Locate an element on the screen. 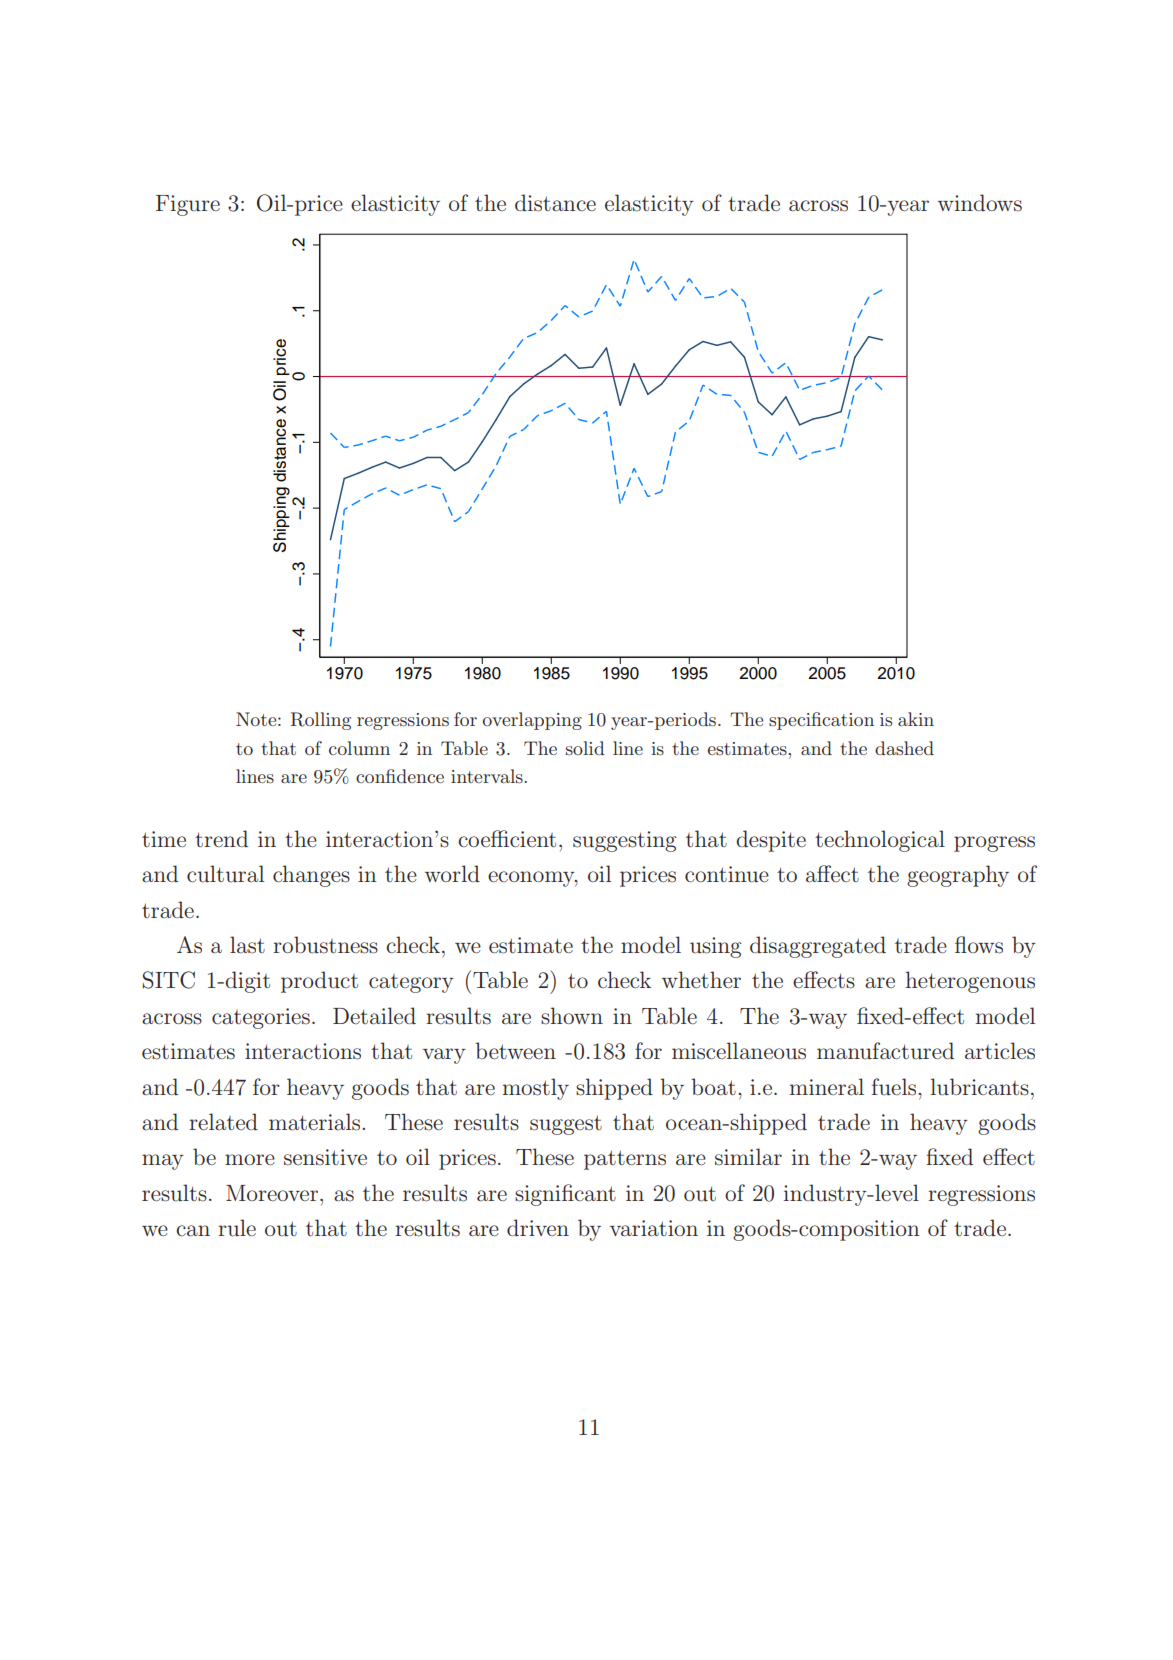 The image size is (1173, 1660). solid is located at coordinates (585, 748).
